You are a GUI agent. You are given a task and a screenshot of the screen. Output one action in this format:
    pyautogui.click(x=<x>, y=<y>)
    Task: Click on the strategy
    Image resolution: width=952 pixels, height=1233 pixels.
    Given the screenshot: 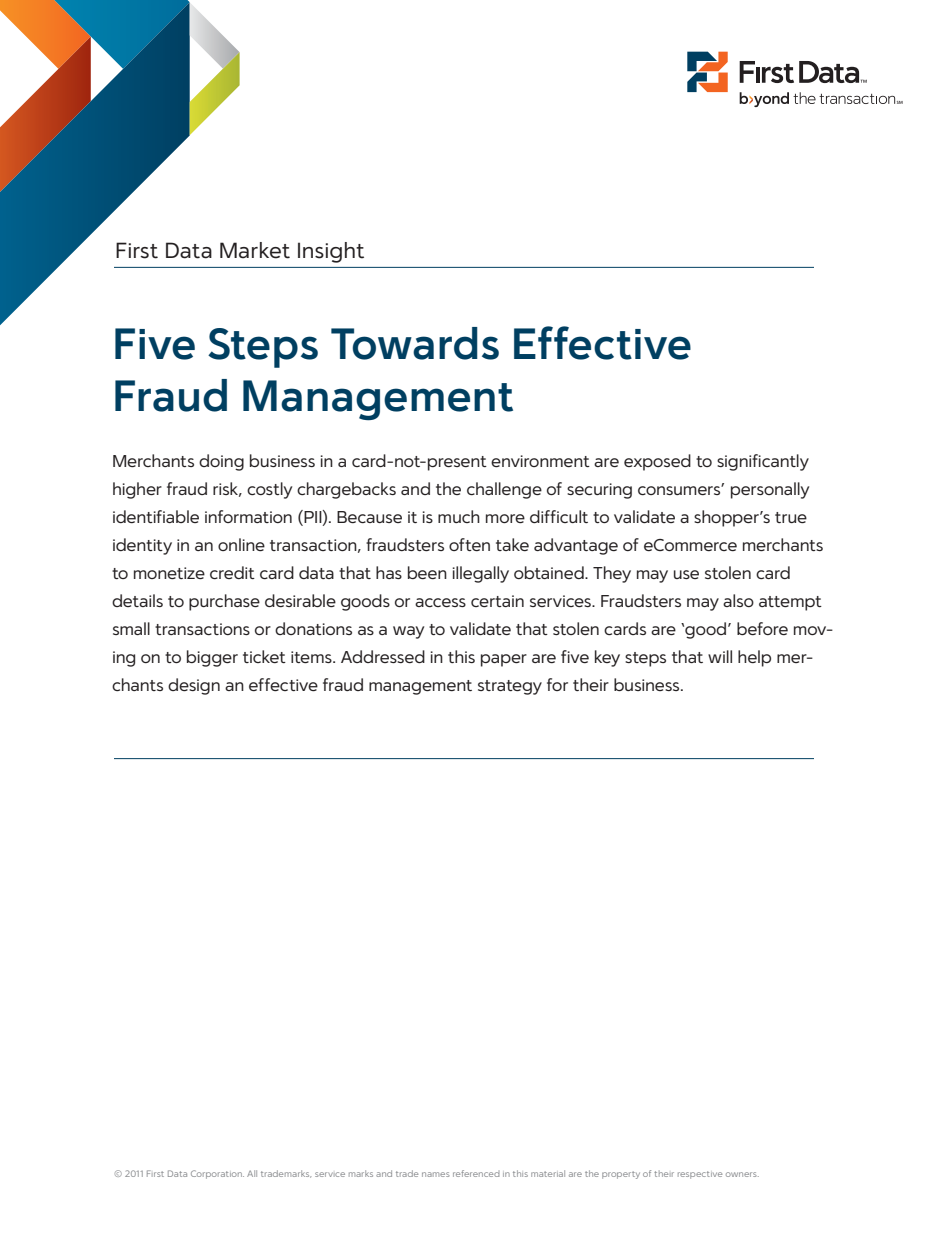 What is the action you would take?
    pyautogui.click(x=510, y=687)
